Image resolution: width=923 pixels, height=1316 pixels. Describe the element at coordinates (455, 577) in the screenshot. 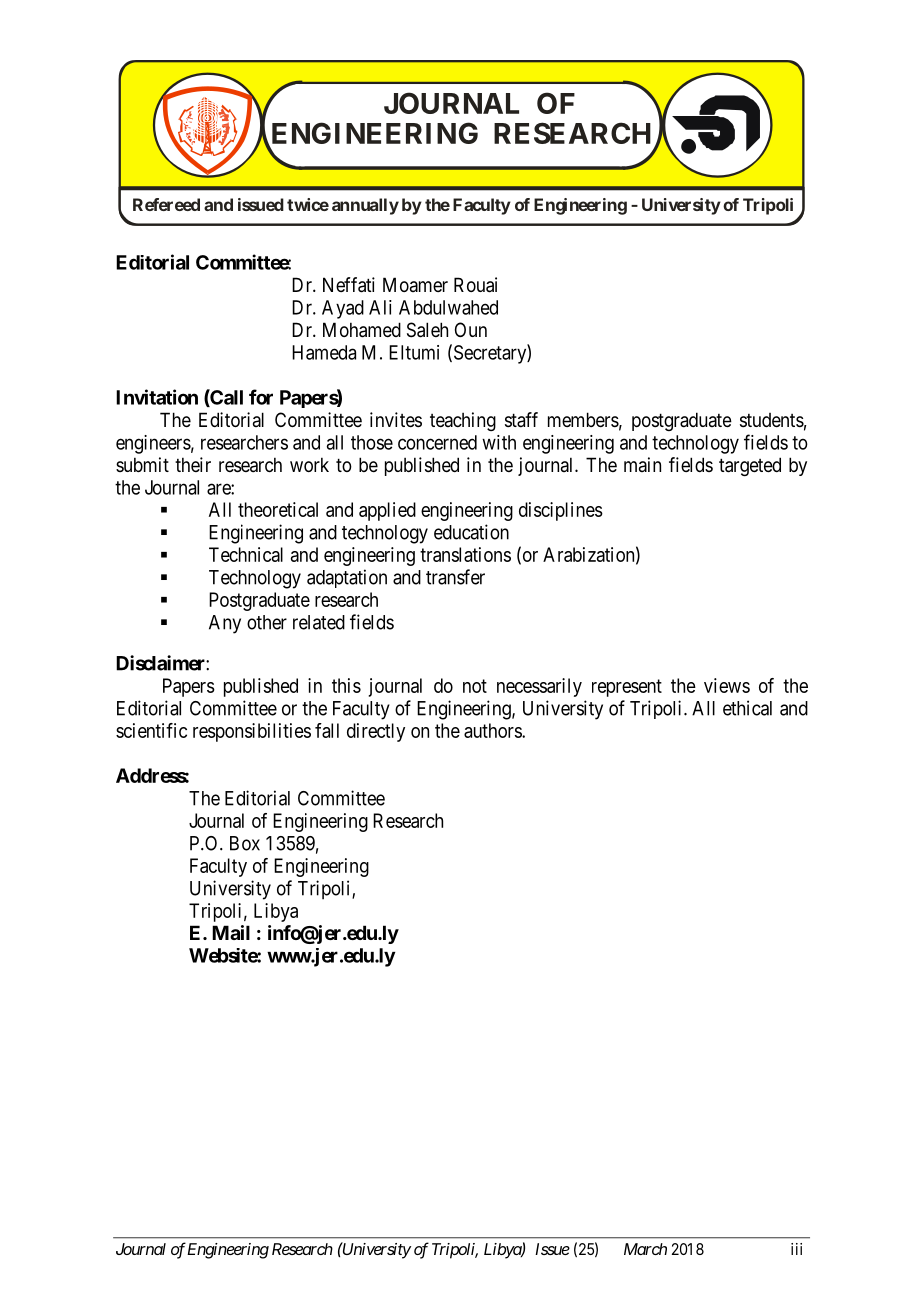

I see `transfer` at that location.
